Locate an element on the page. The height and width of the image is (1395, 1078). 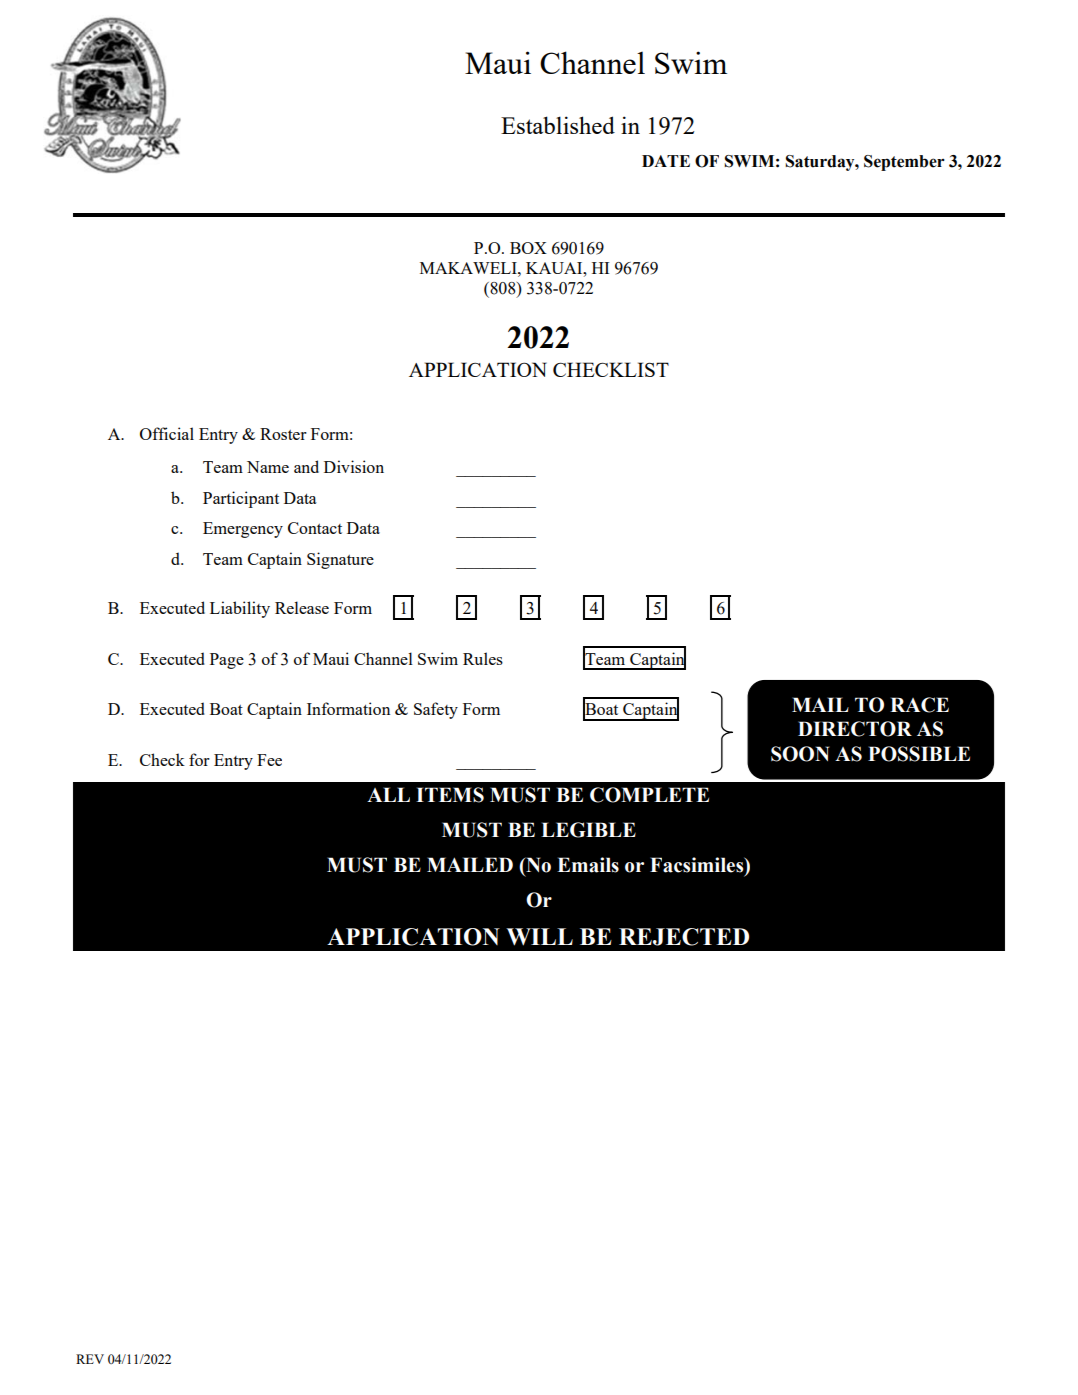
Rules is located at coordinates (483, 658).
